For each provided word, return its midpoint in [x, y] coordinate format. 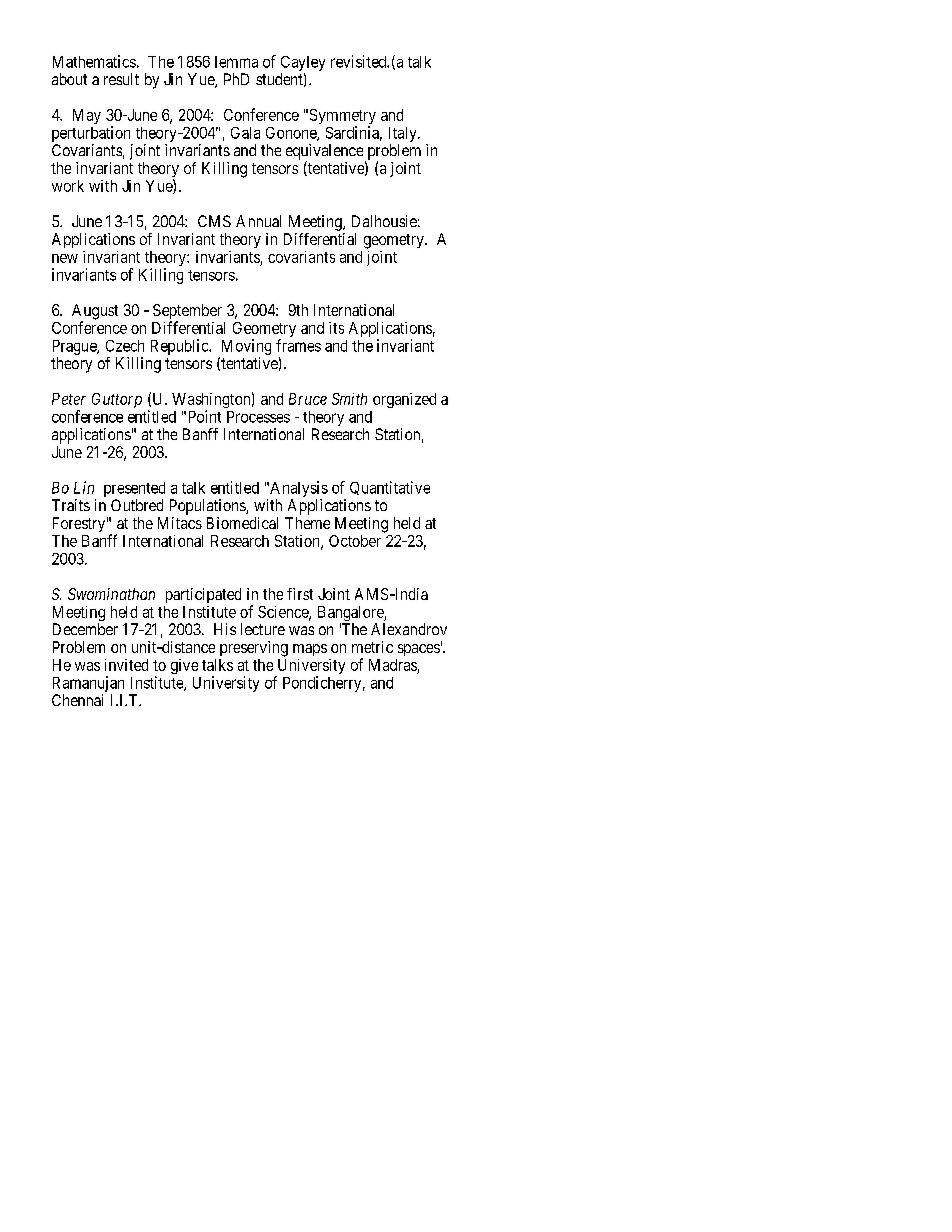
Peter [69, 399]
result [121, 79]
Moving [246, 347]
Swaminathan [111, 594]
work [68, 186]
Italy [404, 134]
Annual [258, 221]
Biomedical [242, 523]
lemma [236, 62]
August [95, 313]
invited [126, 665]
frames [298, 345]
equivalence [324, 153]
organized [404, 400]
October [355, 541]
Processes [258, 417]
